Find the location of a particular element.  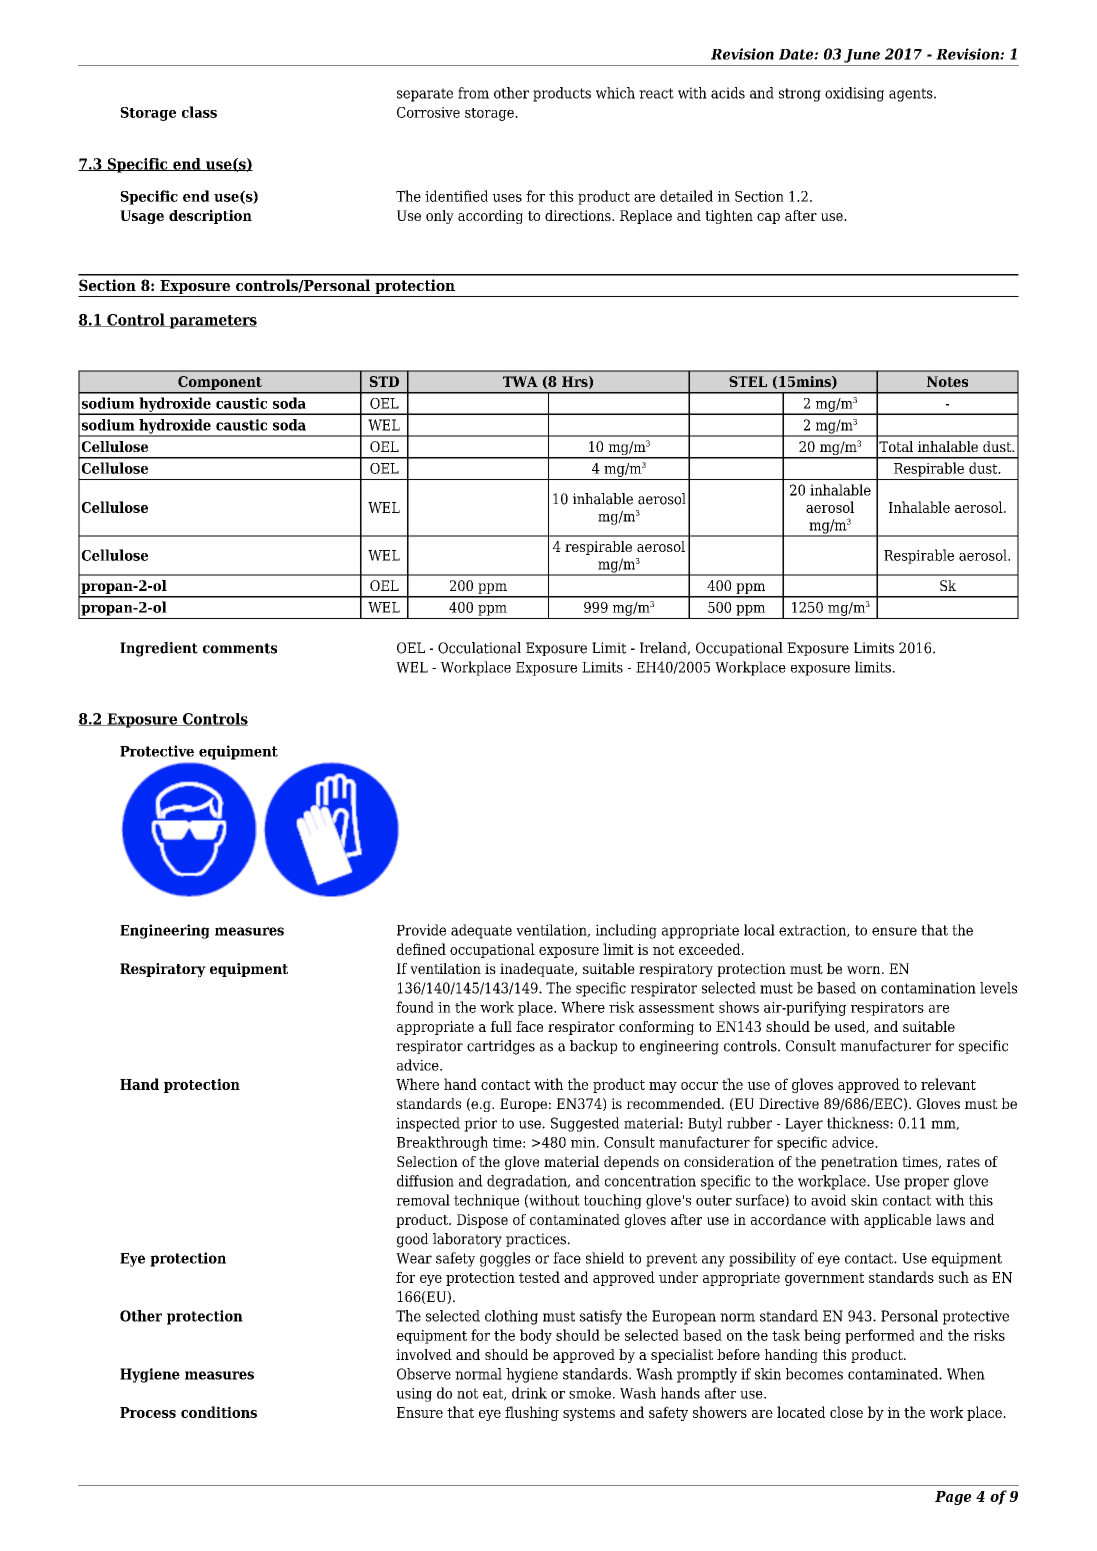

oxidising is located at coordinates (854, 94).
